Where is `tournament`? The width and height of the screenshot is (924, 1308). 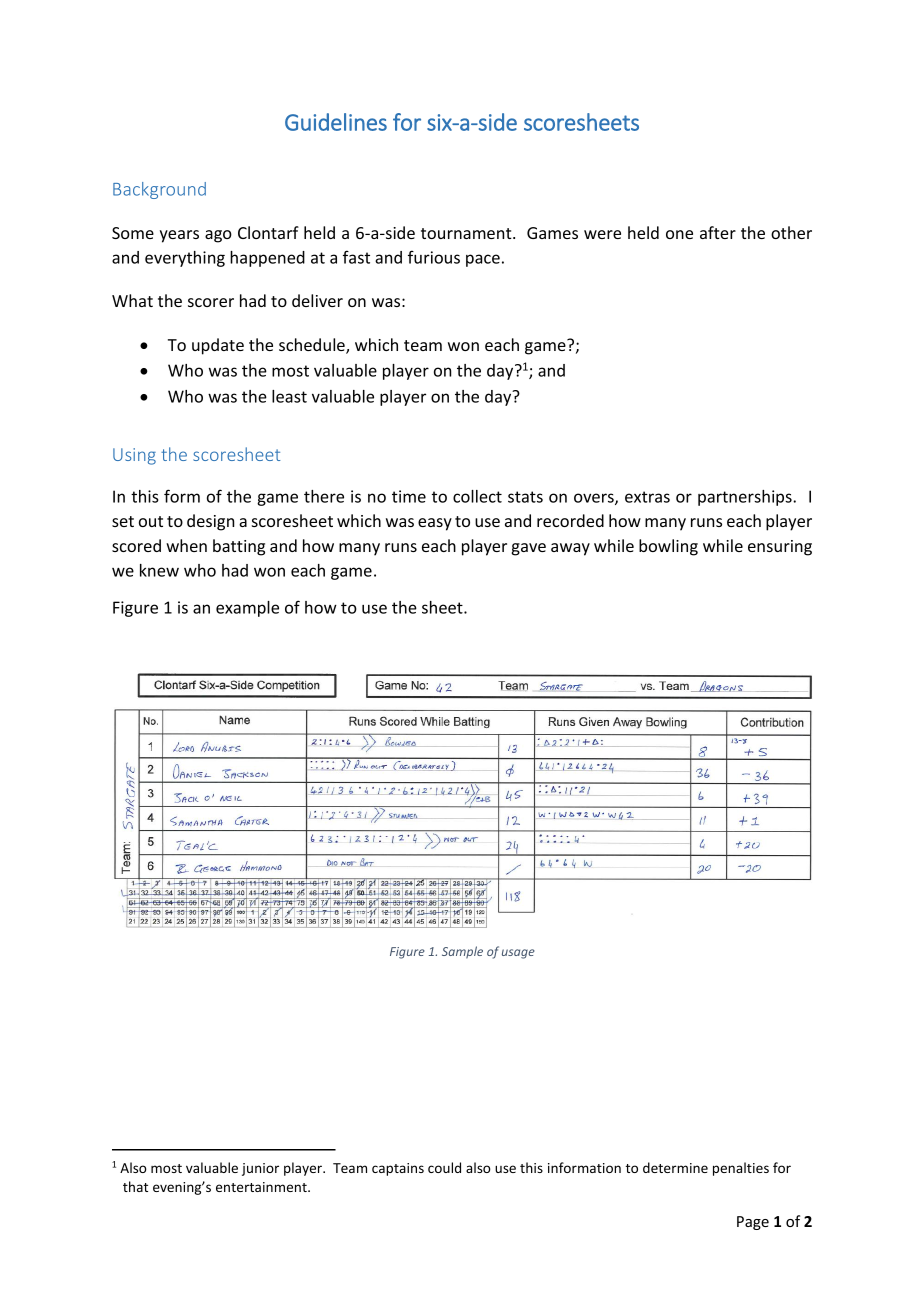
tournament is located at coordinates (467, 233).
